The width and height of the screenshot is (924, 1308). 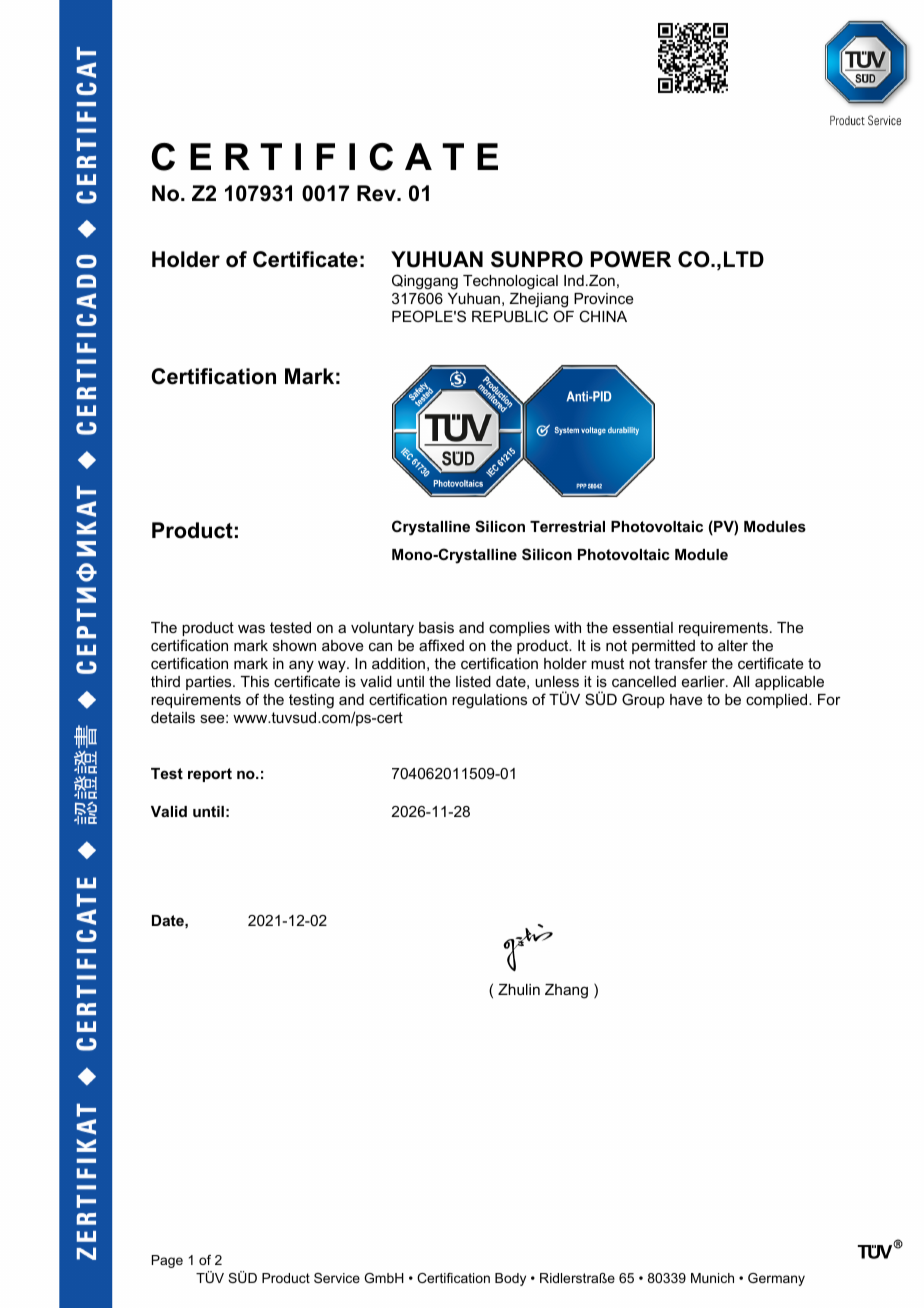 What do you see at coordinates (510, 1279) in the screenshot?
I see `Body` at bounding box center [510, 1279].
